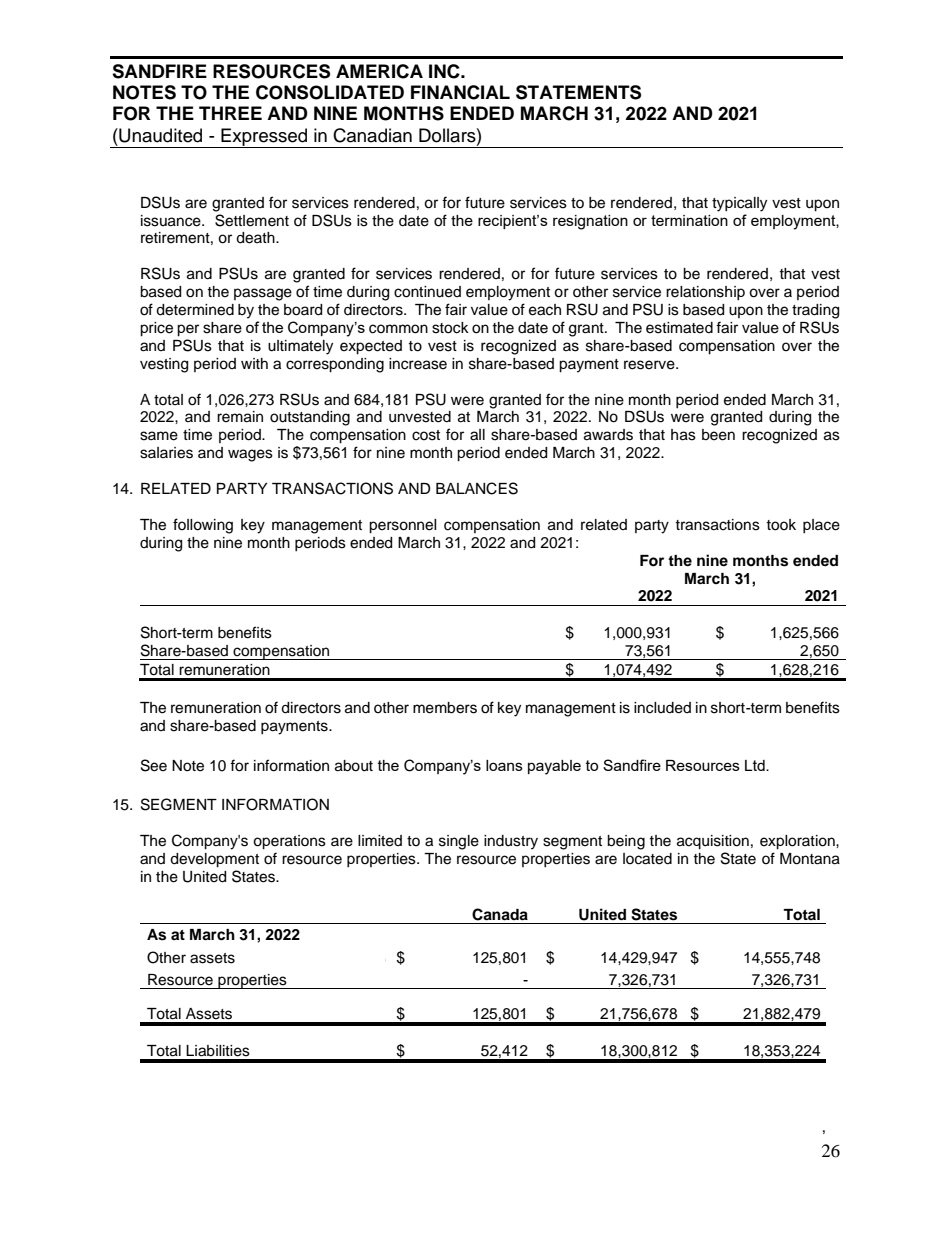 This page has height=1233, width=952. I want to click on continued, so click(427, 292).
